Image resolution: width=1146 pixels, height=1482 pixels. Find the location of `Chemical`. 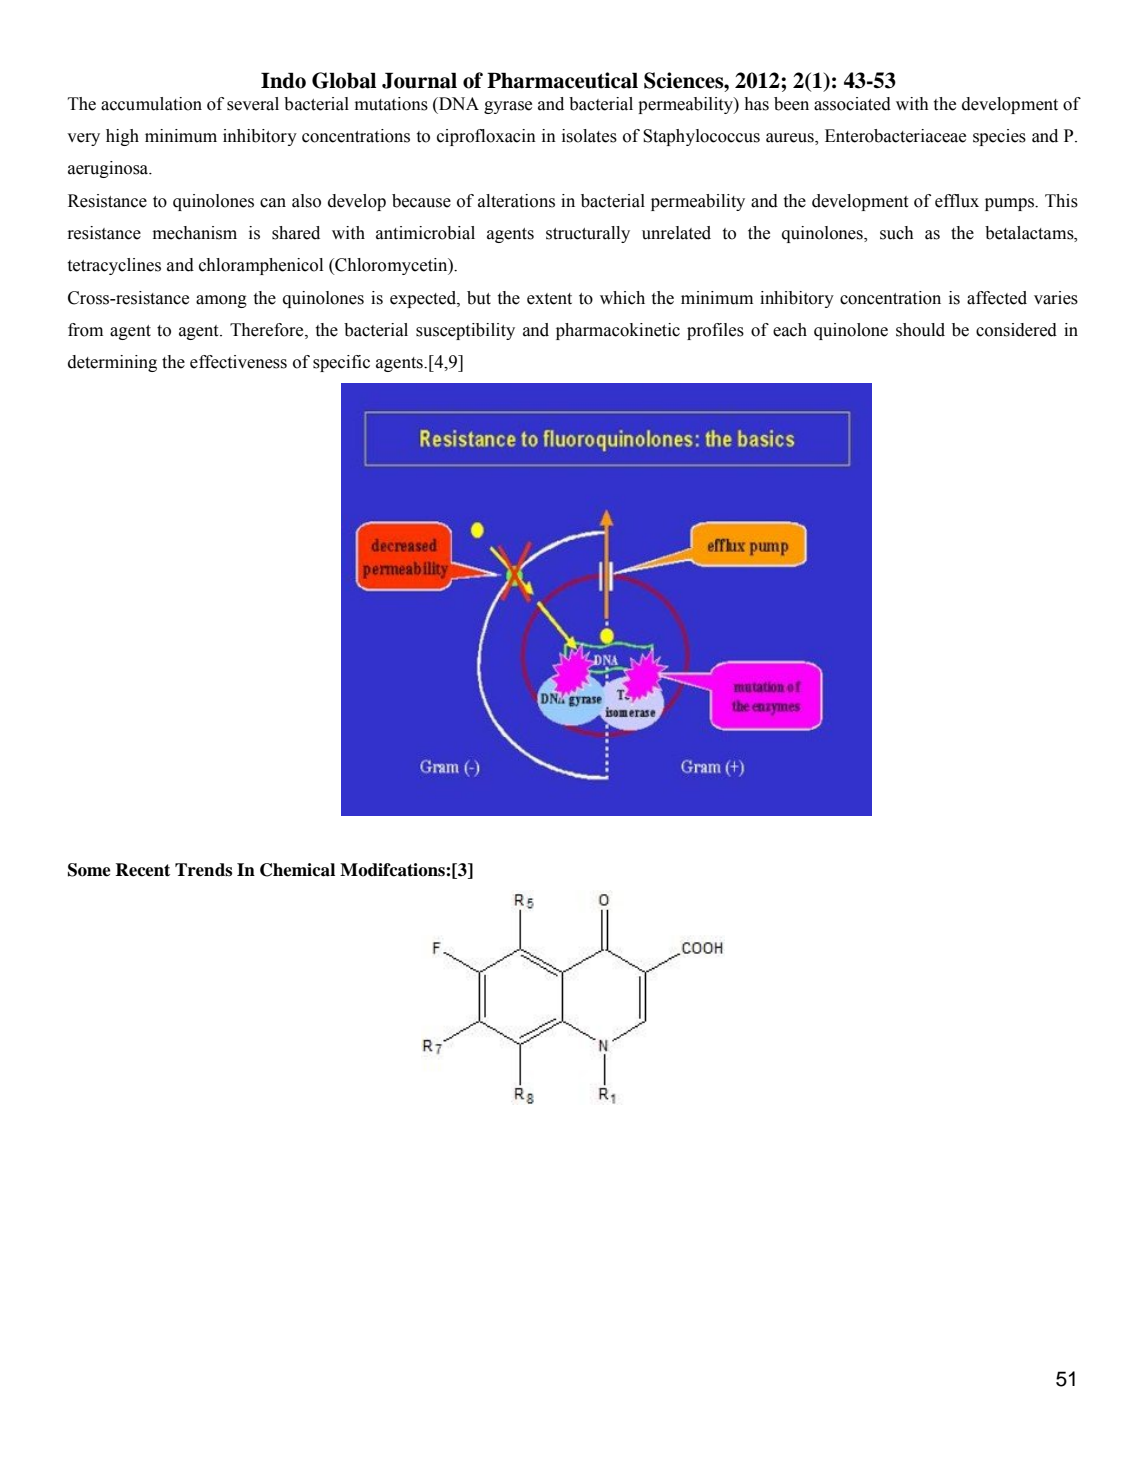

Chemical is located at coordinates (297, 870).
